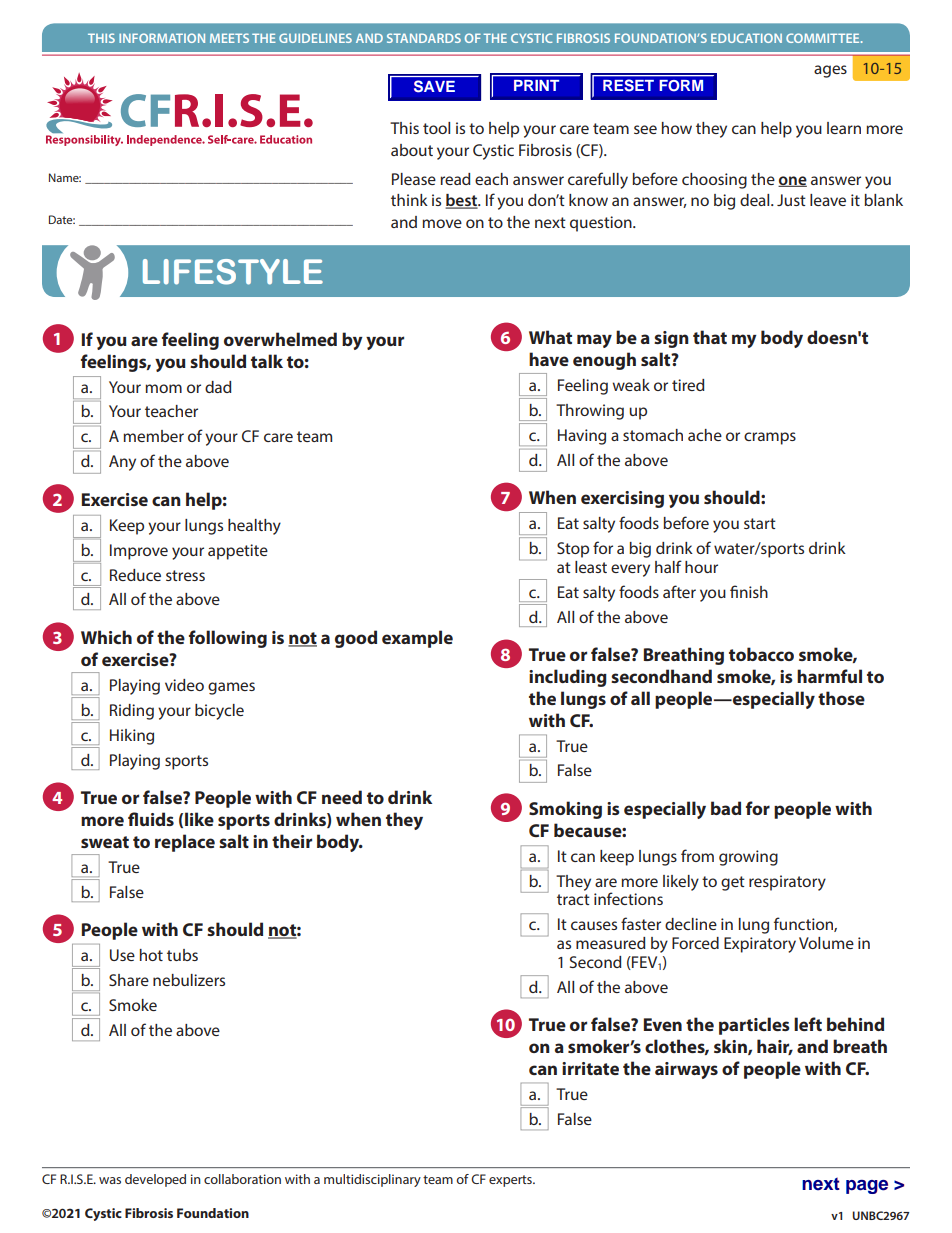 Image resolution: width=952 pixels, height=1233 pixels. I want to click on ages, so click(830, 71).
